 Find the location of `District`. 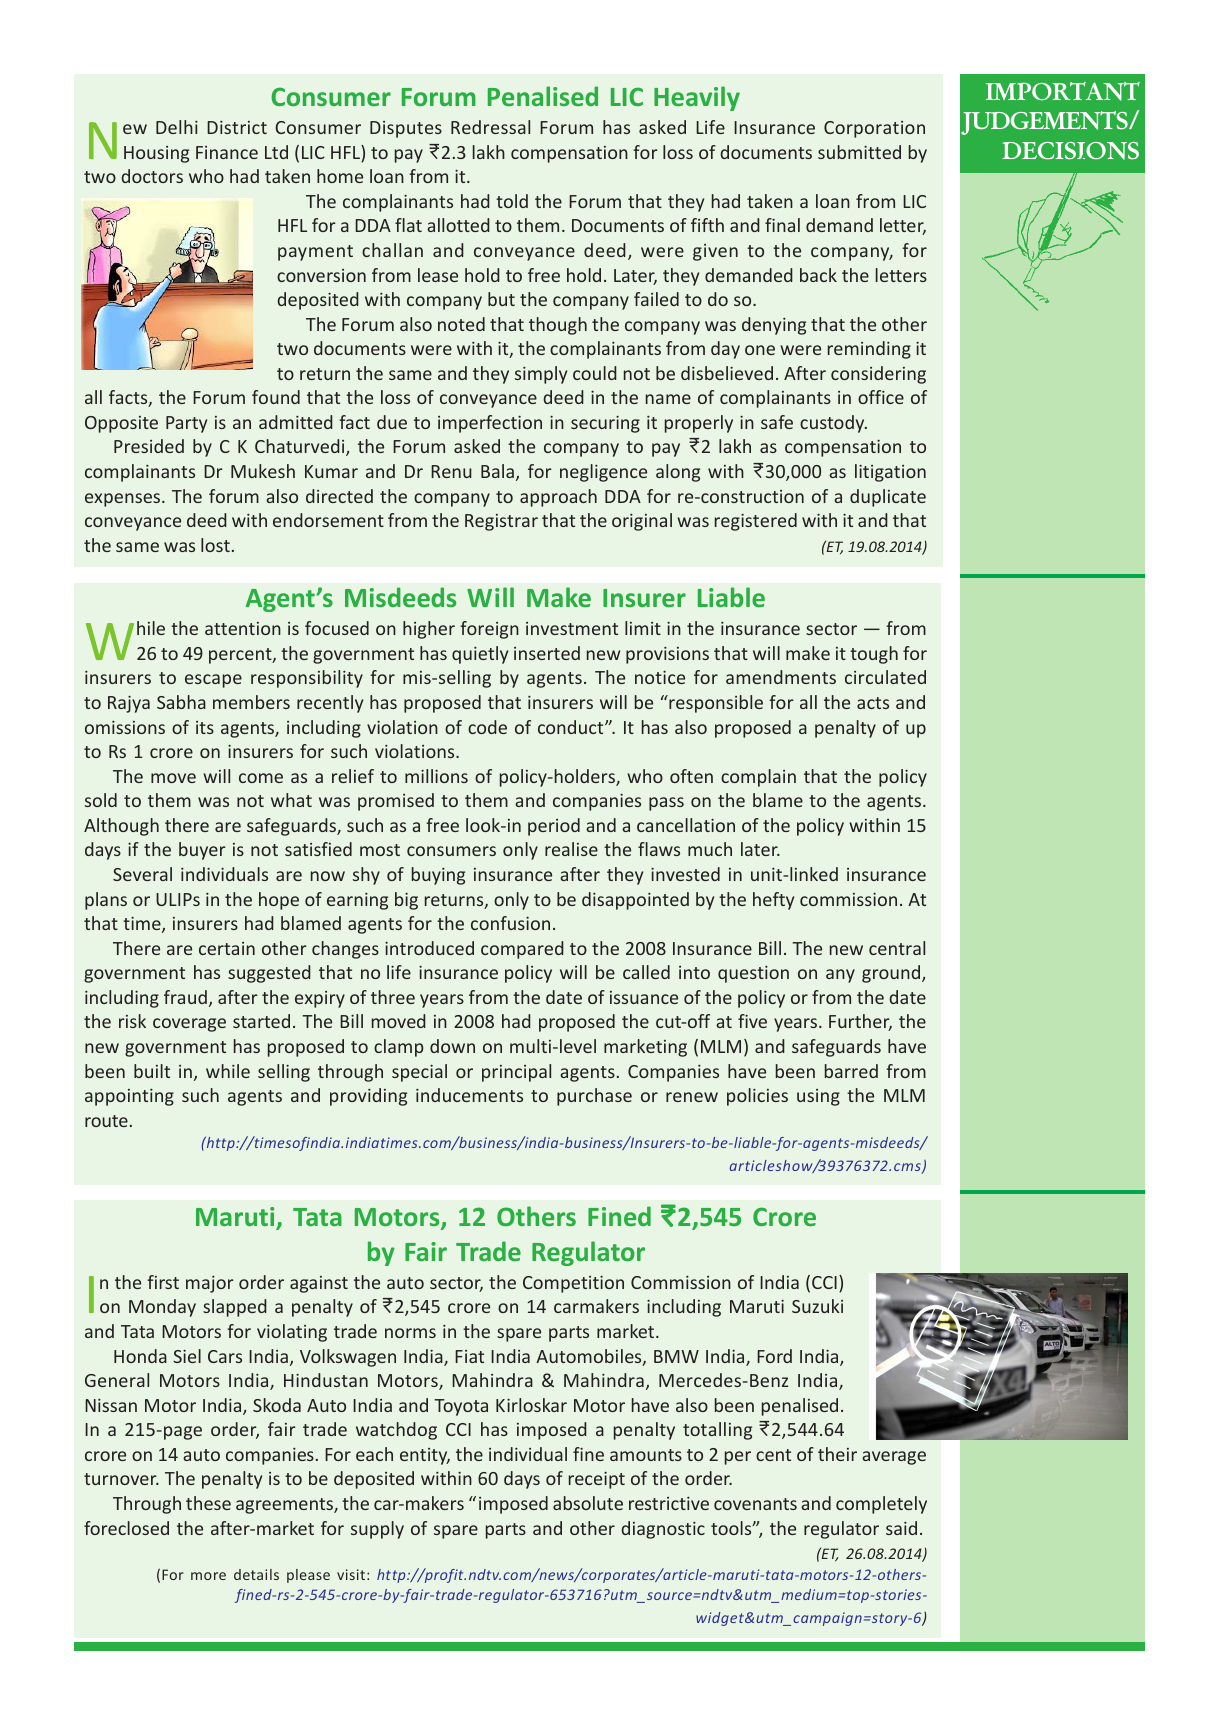

District is located at coordinates (237, 127).
